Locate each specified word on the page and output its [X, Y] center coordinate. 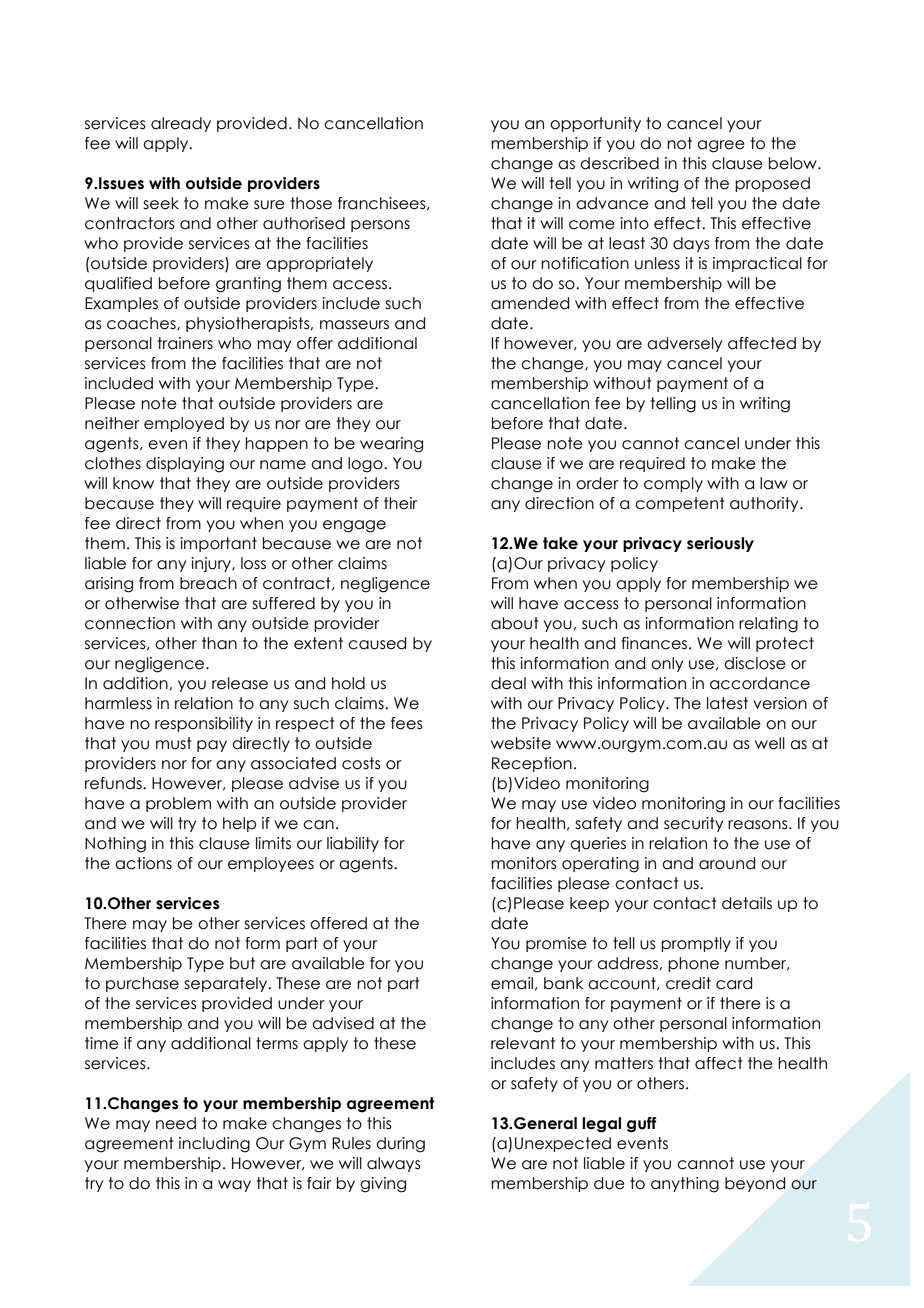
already [181, 124]
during [400, 1145]
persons [380, 226]
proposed [772, 184]
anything [685, 1185]
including [214, 1145]
